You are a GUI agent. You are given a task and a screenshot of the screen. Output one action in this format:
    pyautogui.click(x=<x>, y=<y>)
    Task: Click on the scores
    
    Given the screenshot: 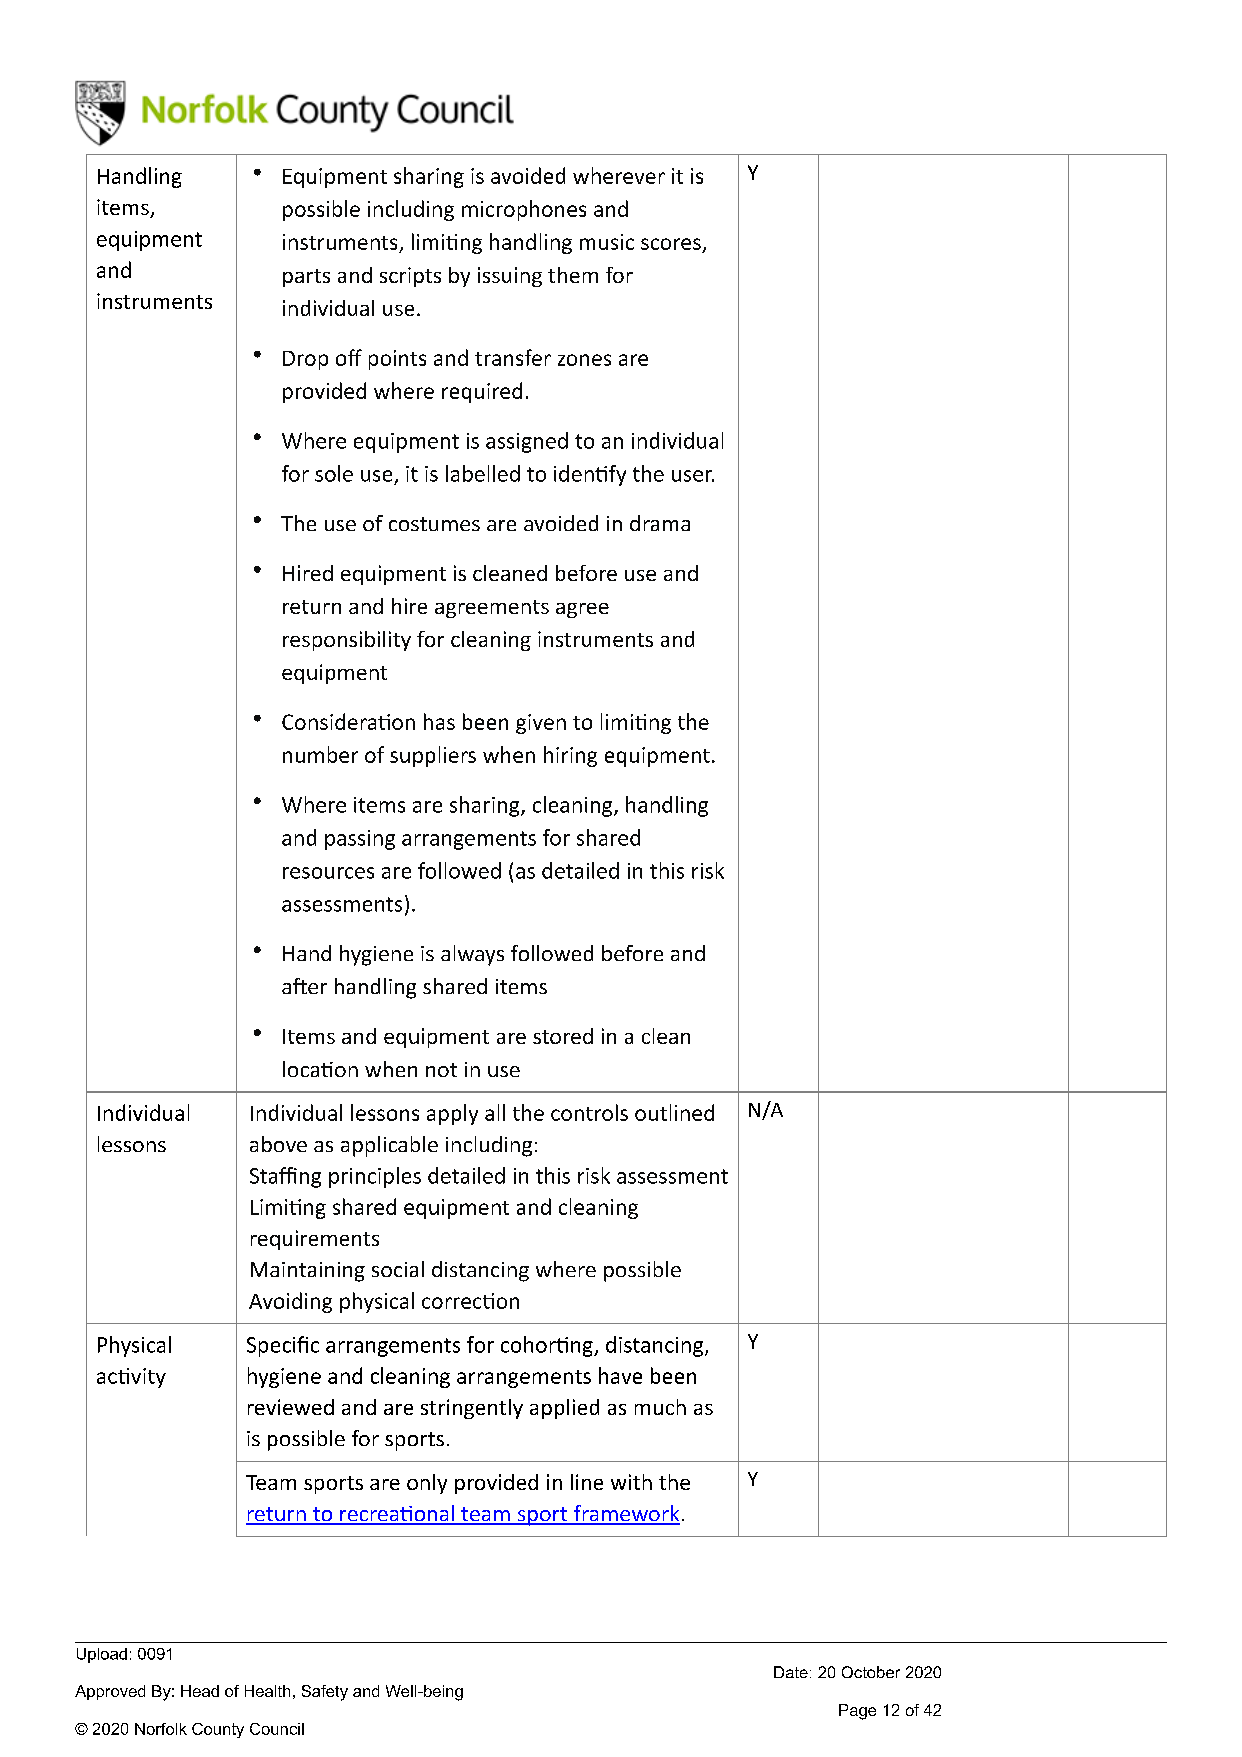 What is the action you would take?
    pyautogui.click(x=672, y=245)
